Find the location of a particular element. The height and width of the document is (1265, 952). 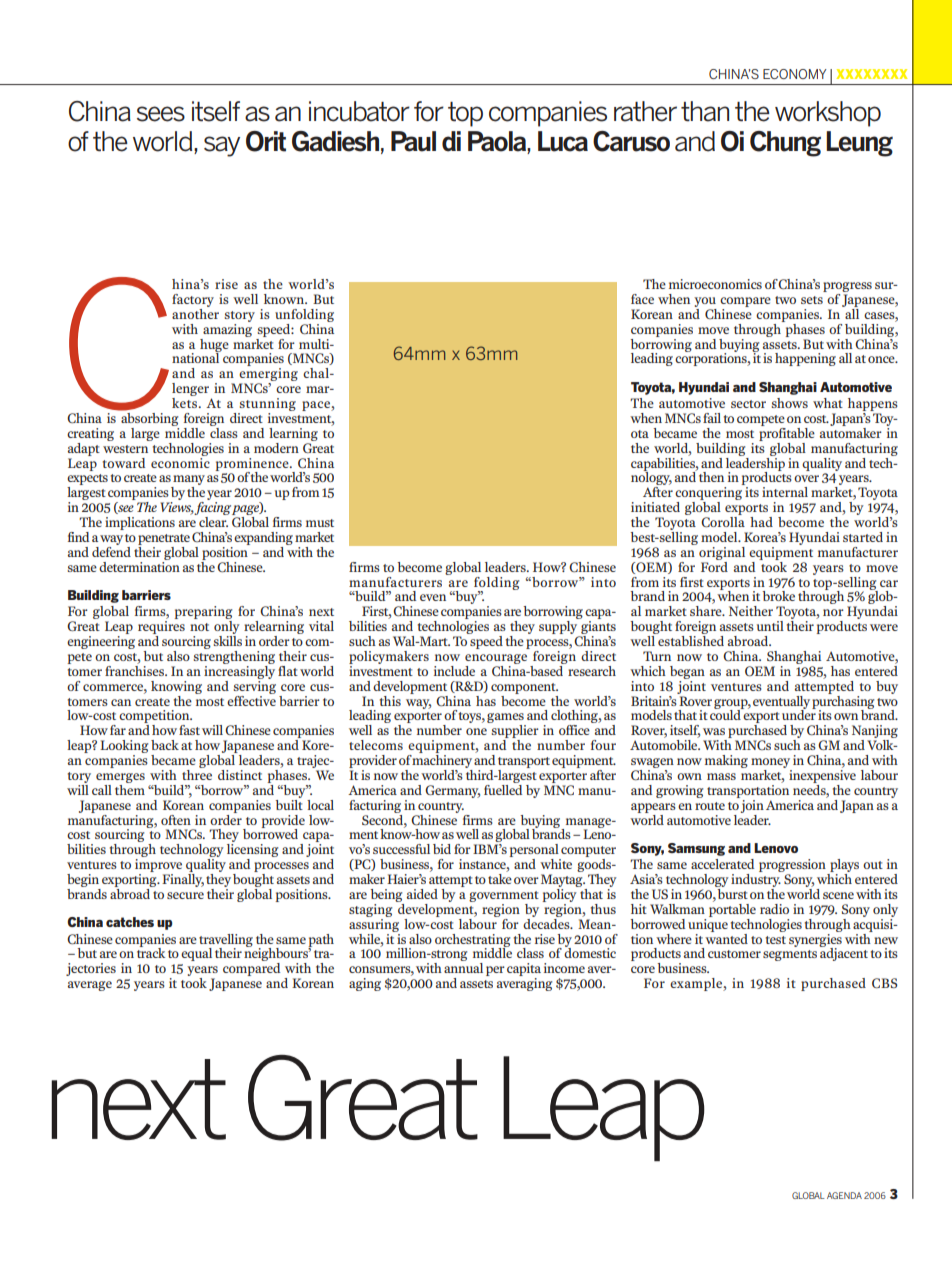

initiated is located at coordinates (655, 507).
